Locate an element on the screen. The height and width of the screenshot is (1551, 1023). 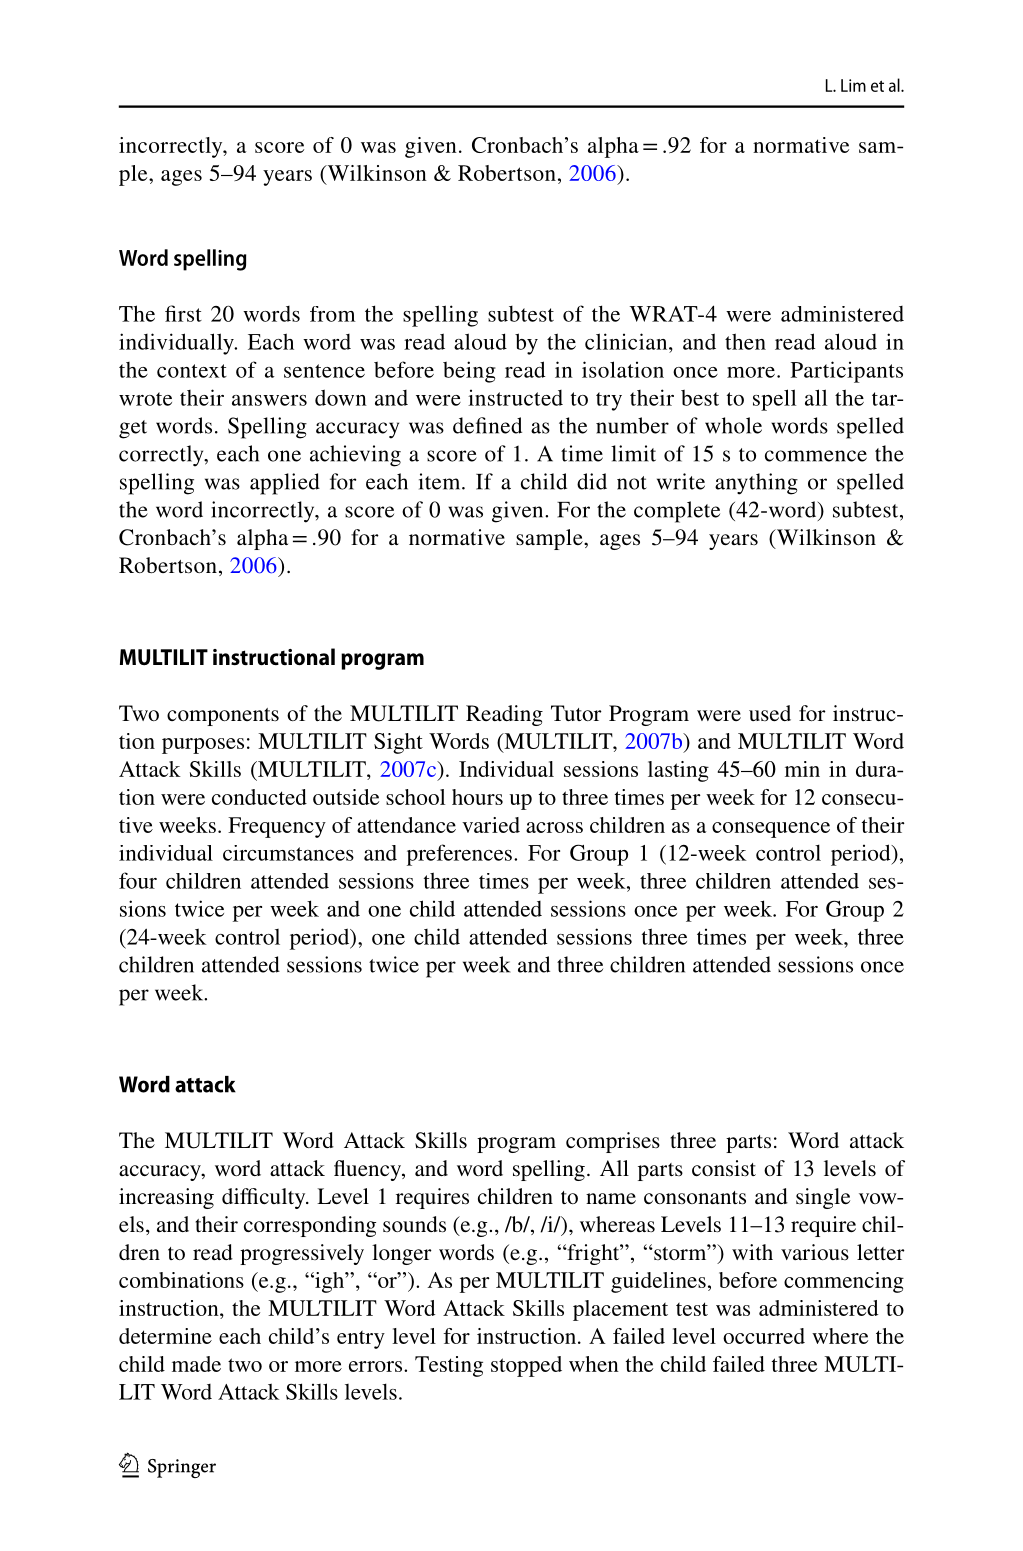
preferences is located at coordinates (459, 855).
